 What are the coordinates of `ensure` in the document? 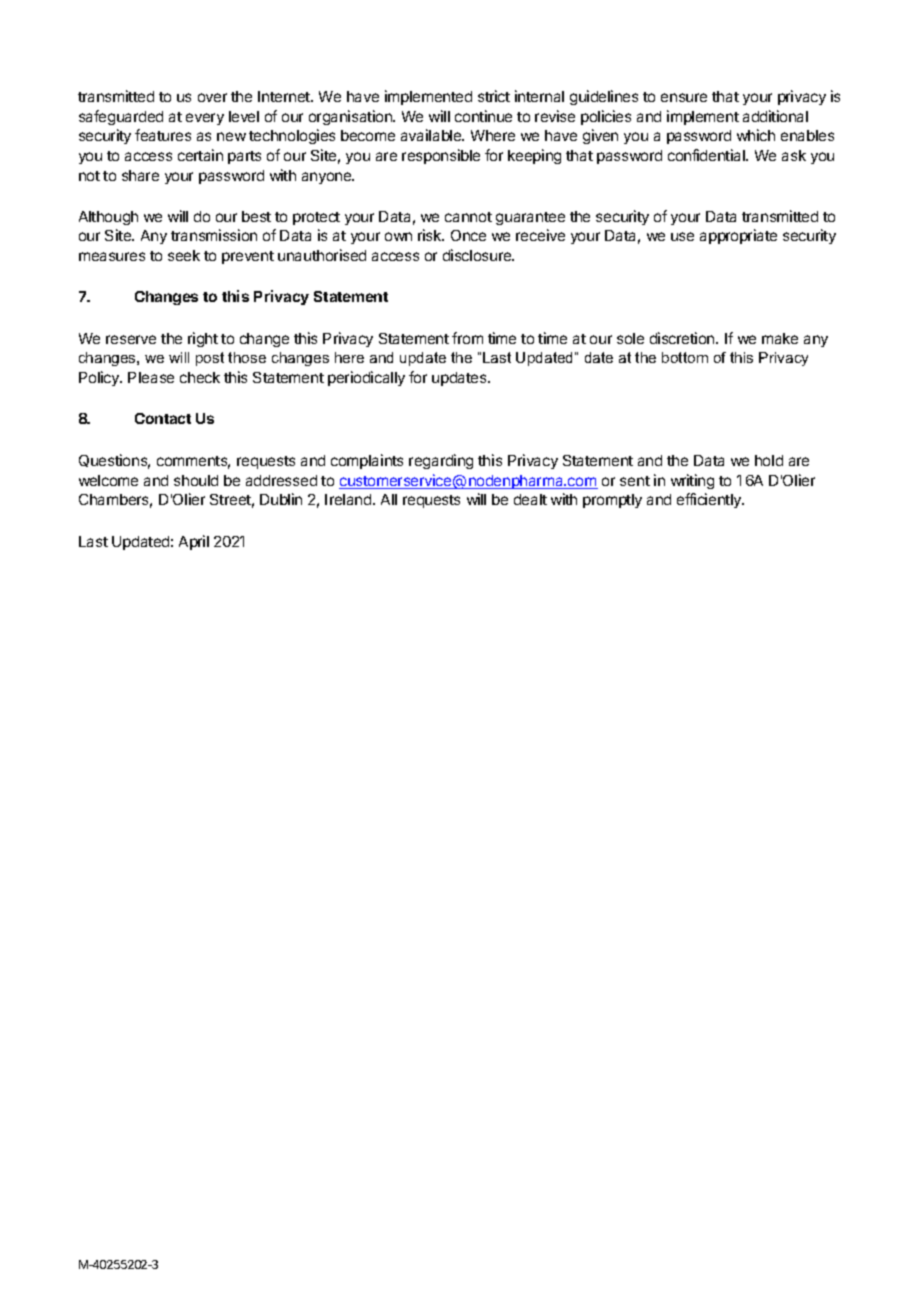 It's located at (684, 97).
